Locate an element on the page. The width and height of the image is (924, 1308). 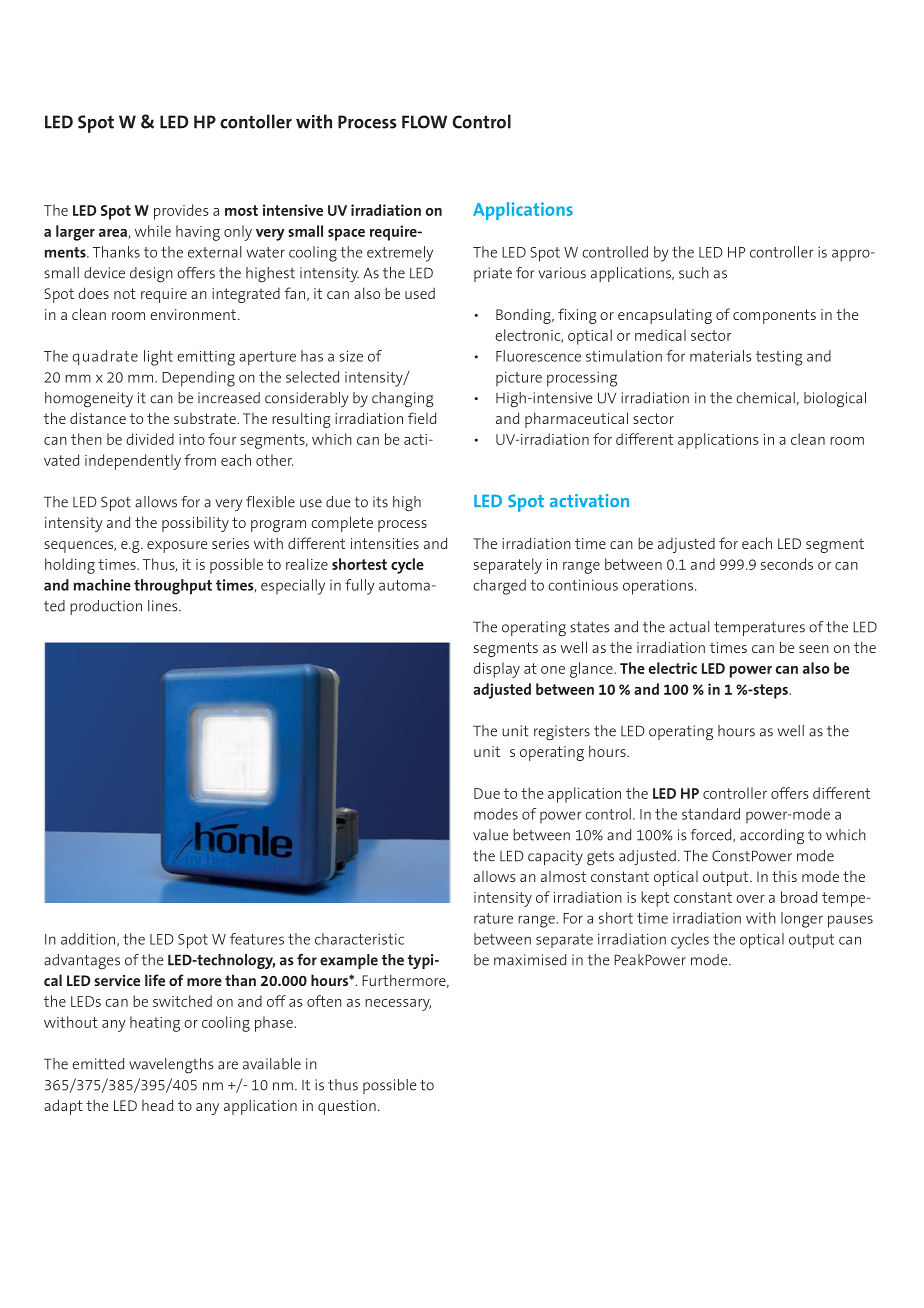
value is located at coordinates (490, 835).
